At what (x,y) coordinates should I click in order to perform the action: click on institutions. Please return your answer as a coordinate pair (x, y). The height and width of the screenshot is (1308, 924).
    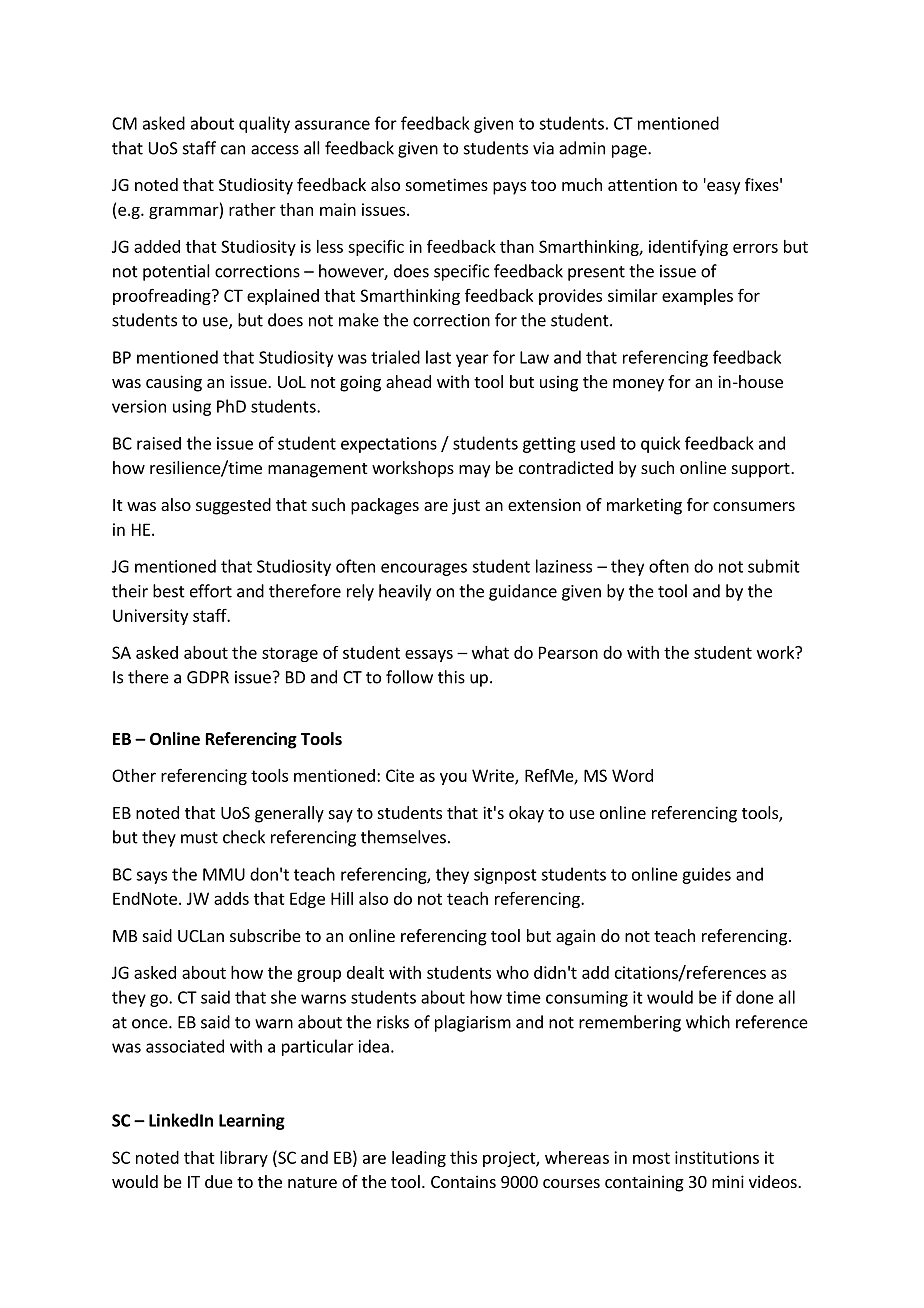
    Looking at the image, I should click on (717, 1157).
